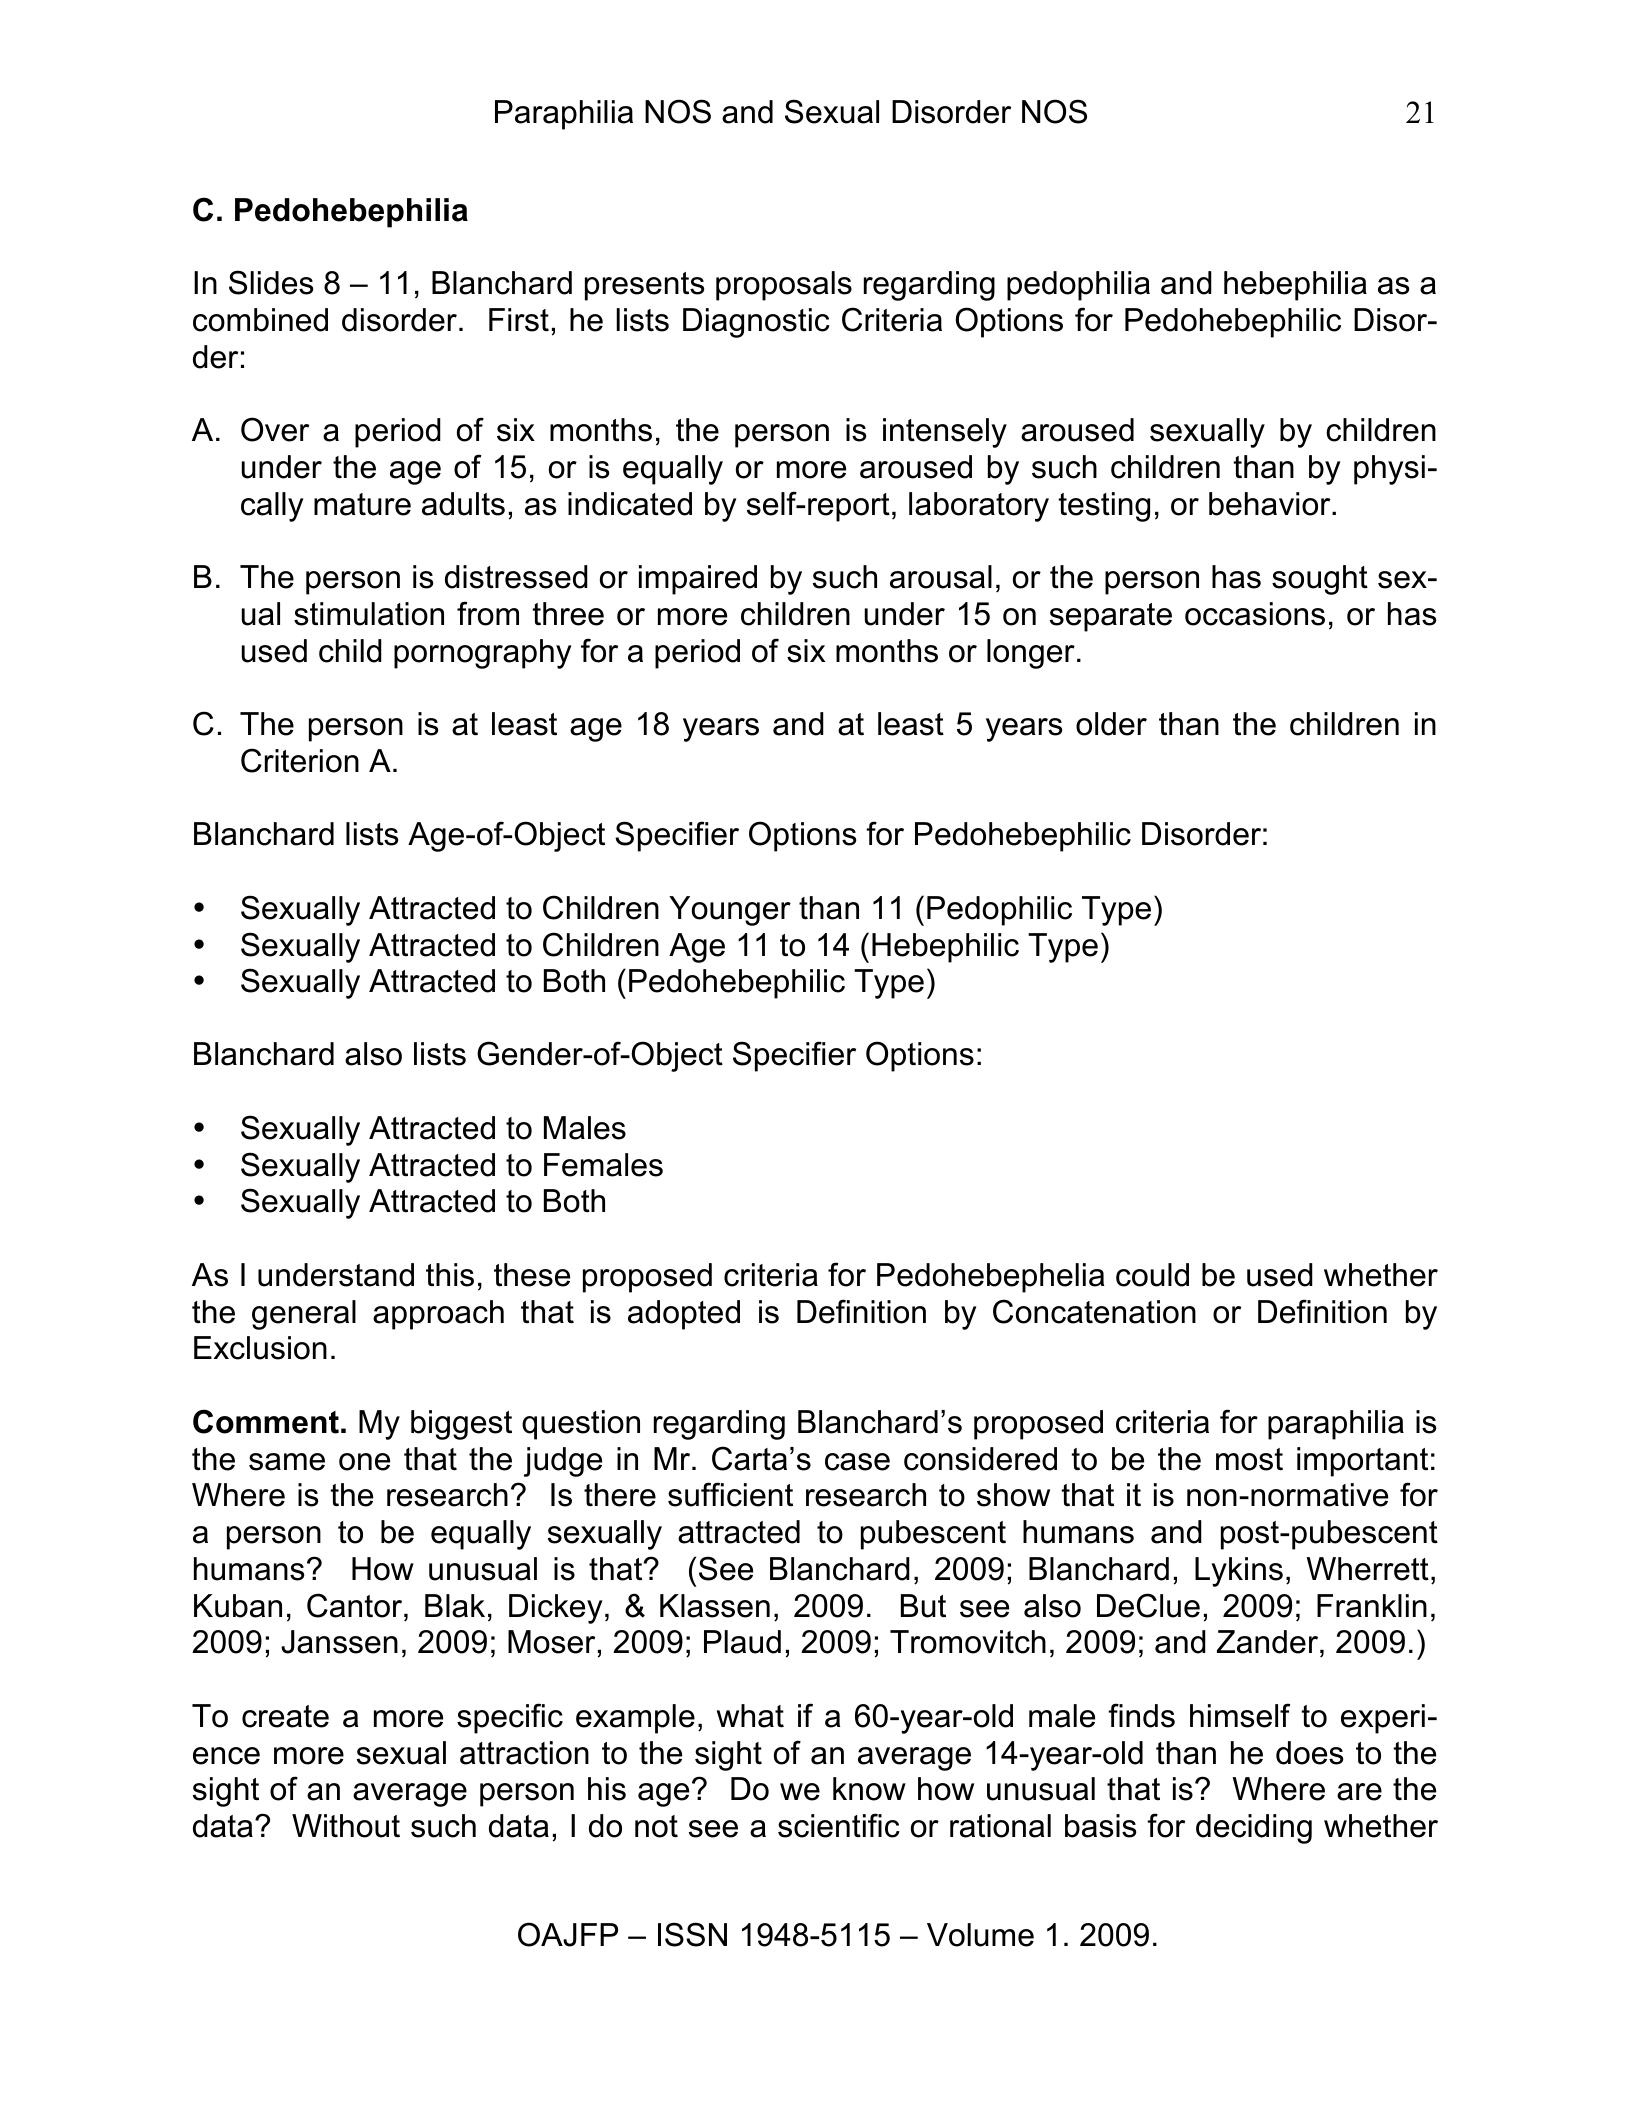 Image resolution: width=1629 pixels, height=2108 pixels. Describe the element at coordinates (364, 1462) in the screenshot. I see `one` at that location.
